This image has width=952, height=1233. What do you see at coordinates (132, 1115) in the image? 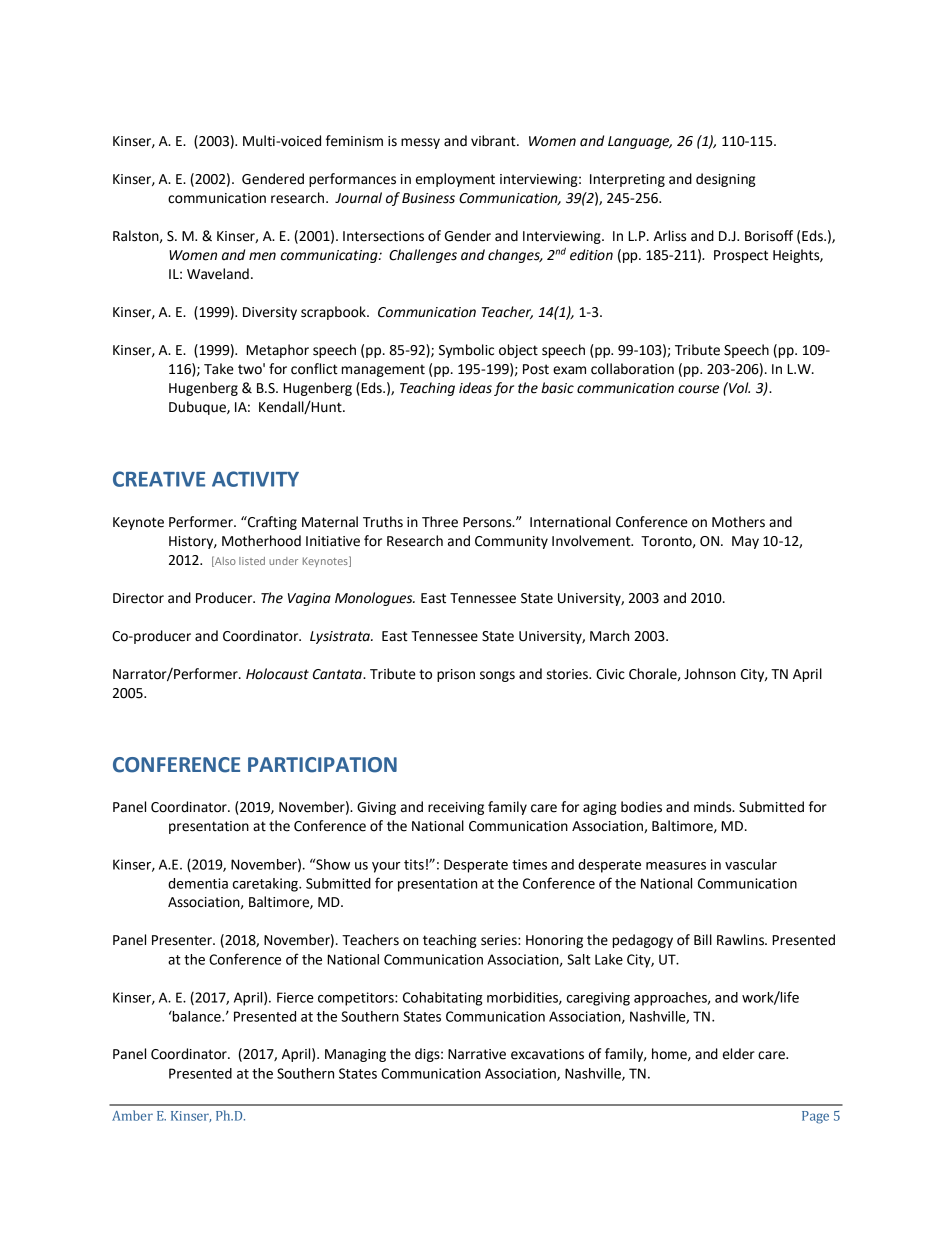
I see `Amber` at bounding box center [132, 1115].
